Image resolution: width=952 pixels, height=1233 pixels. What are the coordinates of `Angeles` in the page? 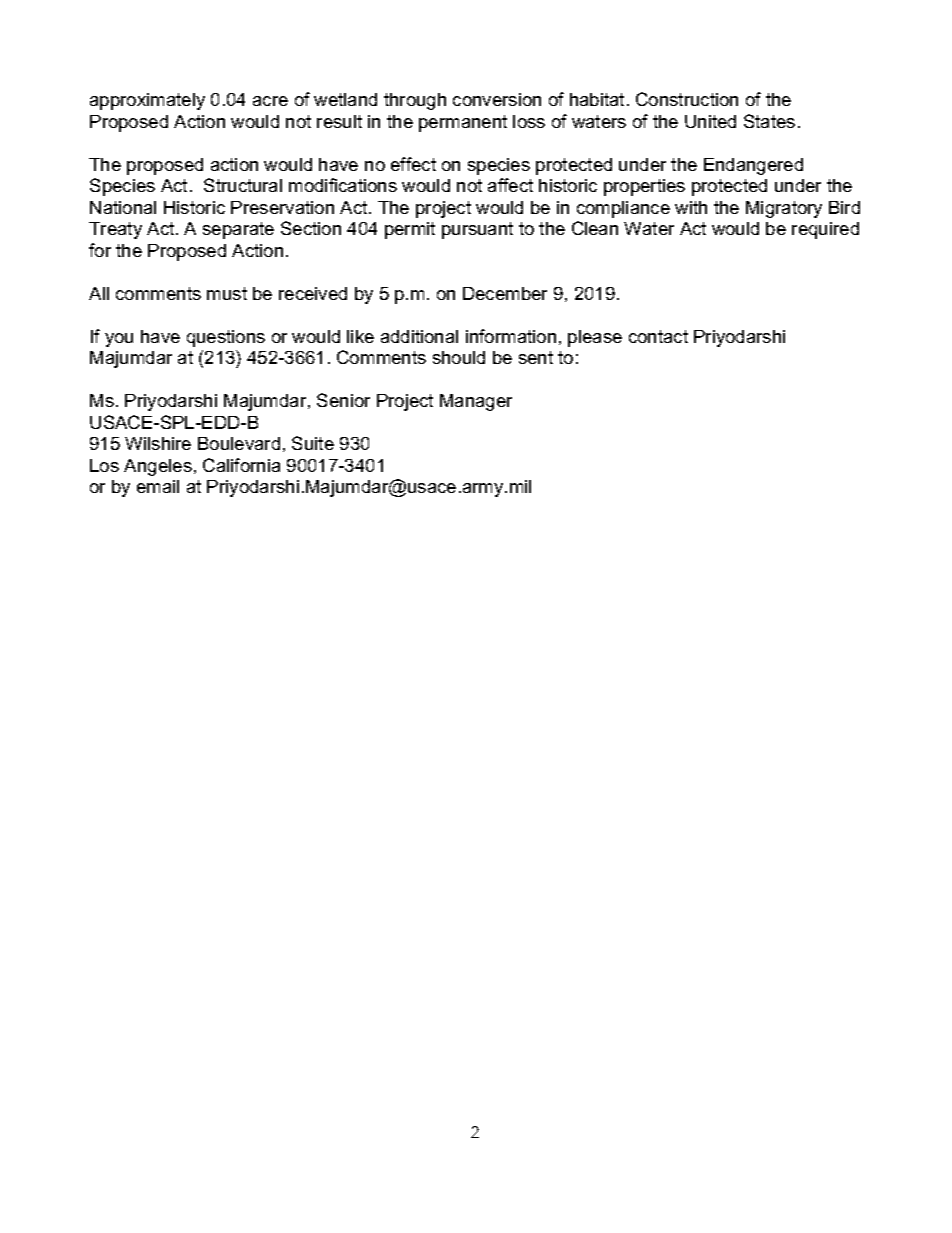 It's located at (158, 467).
